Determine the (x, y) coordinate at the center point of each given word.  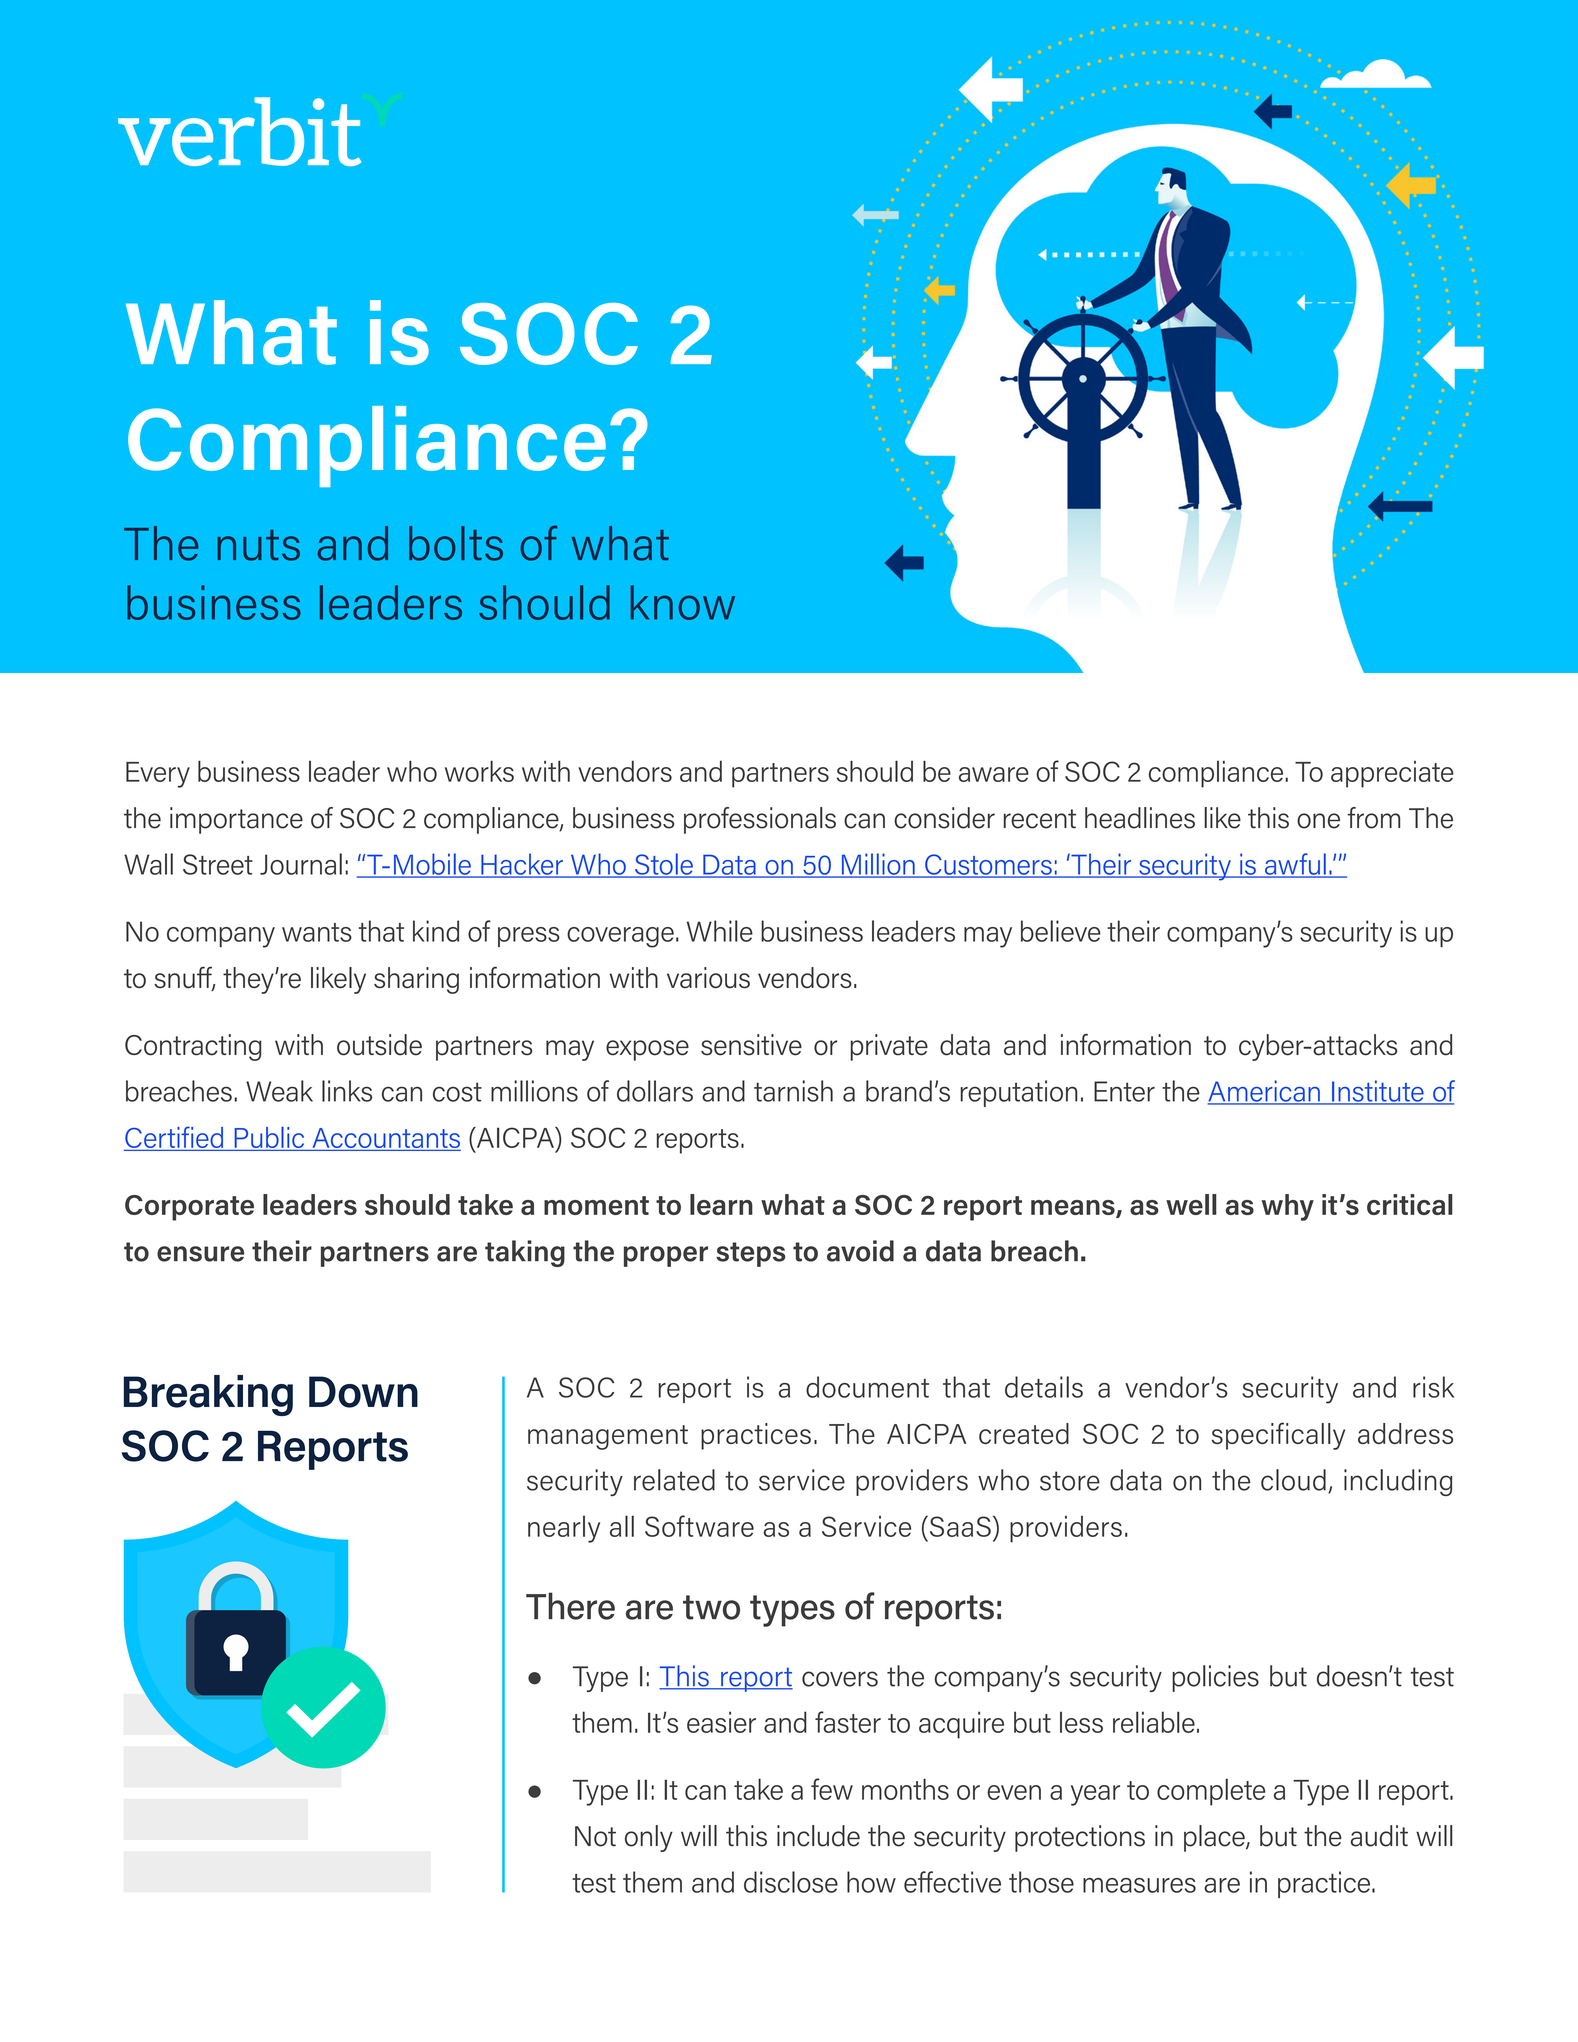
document (867, 1387)
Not (595, 1836)
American (1265, 1092)
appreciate (1392, 774)
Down (363, 1392)
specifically (1278, 1436)
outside (379, 1045)
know (683, 602)
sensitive (751, 1045)
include (818, 1836)
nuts (258, 545)
